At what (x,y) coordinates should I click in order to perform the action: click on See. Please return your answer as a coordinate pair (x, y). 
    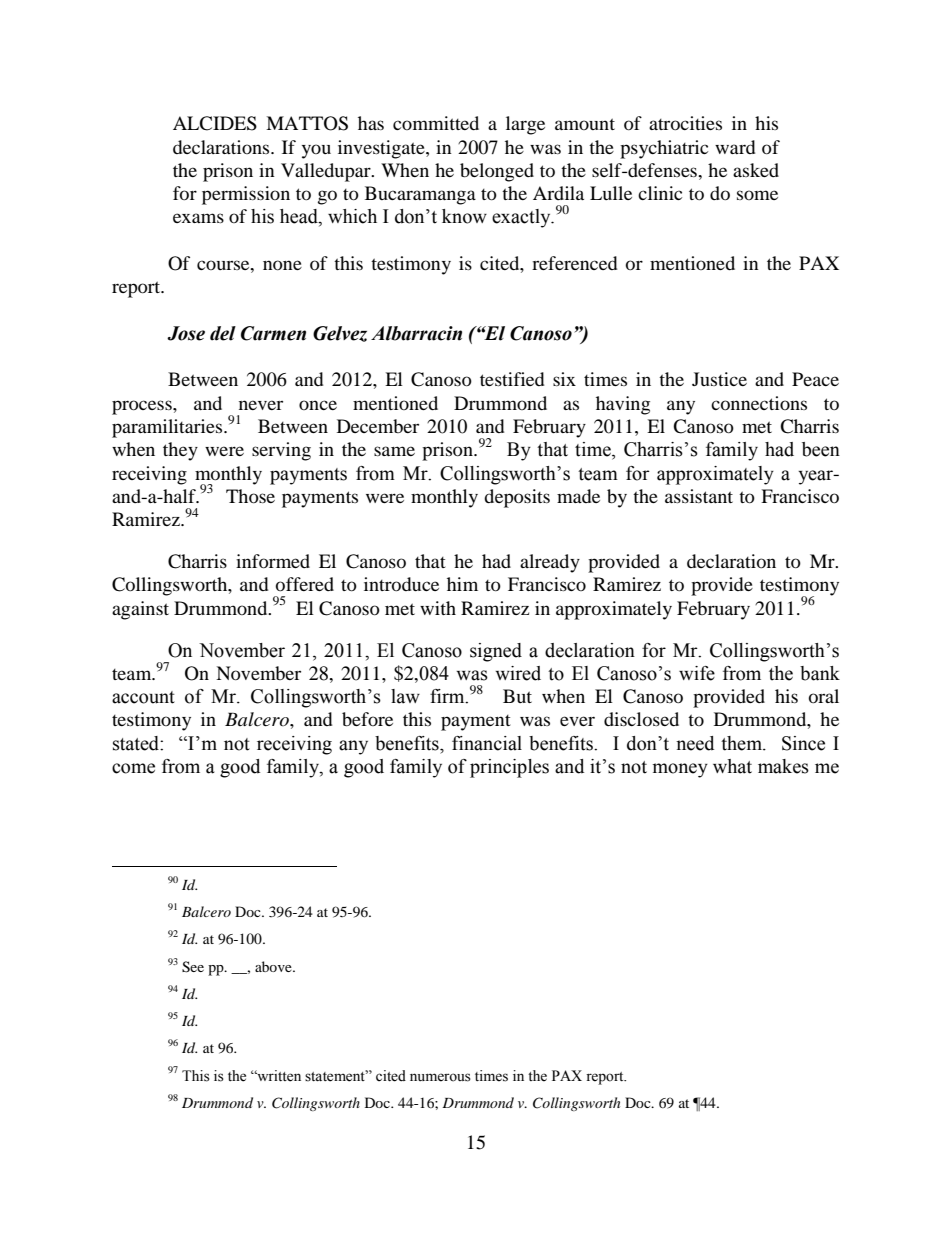
    Looking at the image, I should click on (193, 967).
